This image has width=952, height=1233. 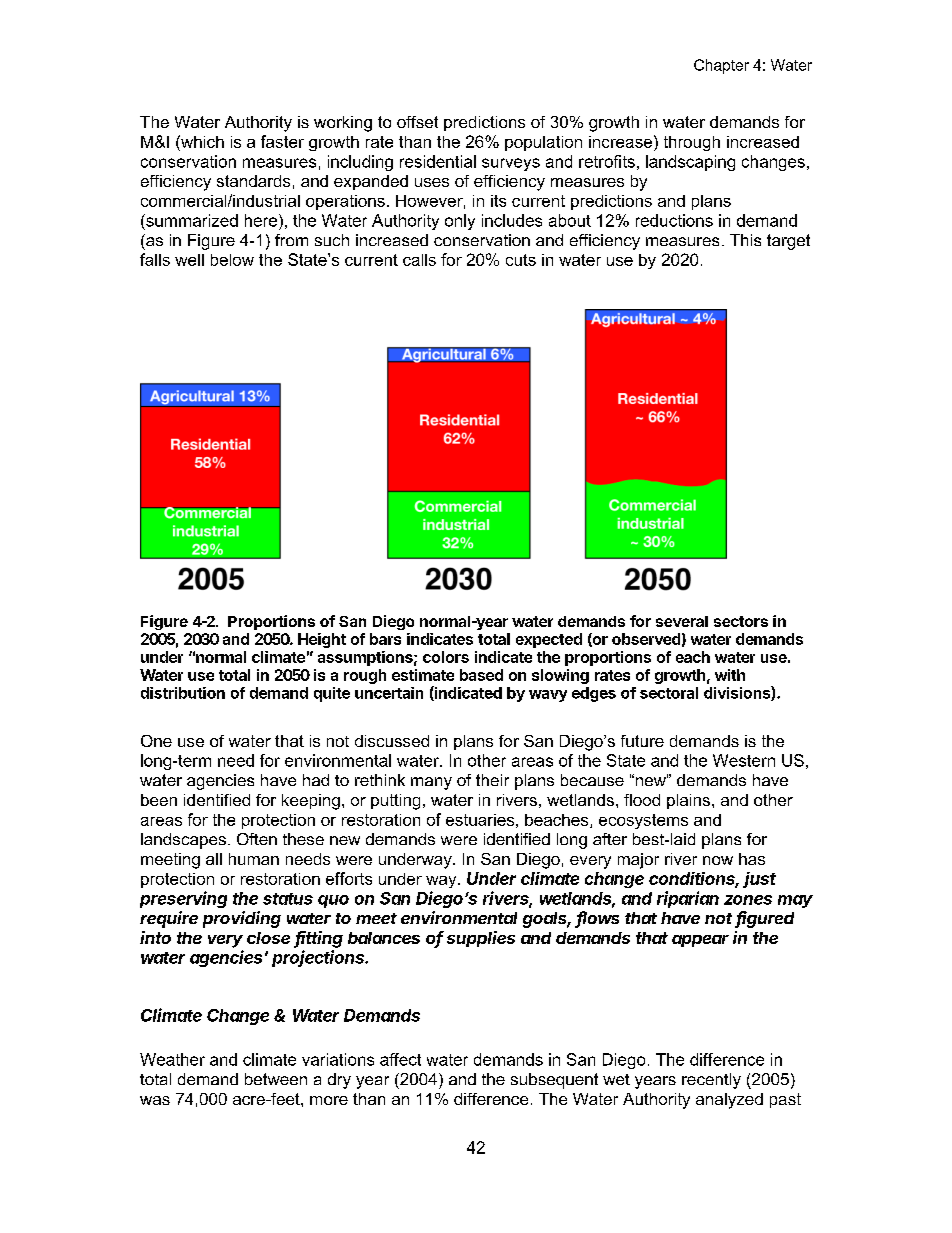 I want to click on below, so click(x=232, y=260).
